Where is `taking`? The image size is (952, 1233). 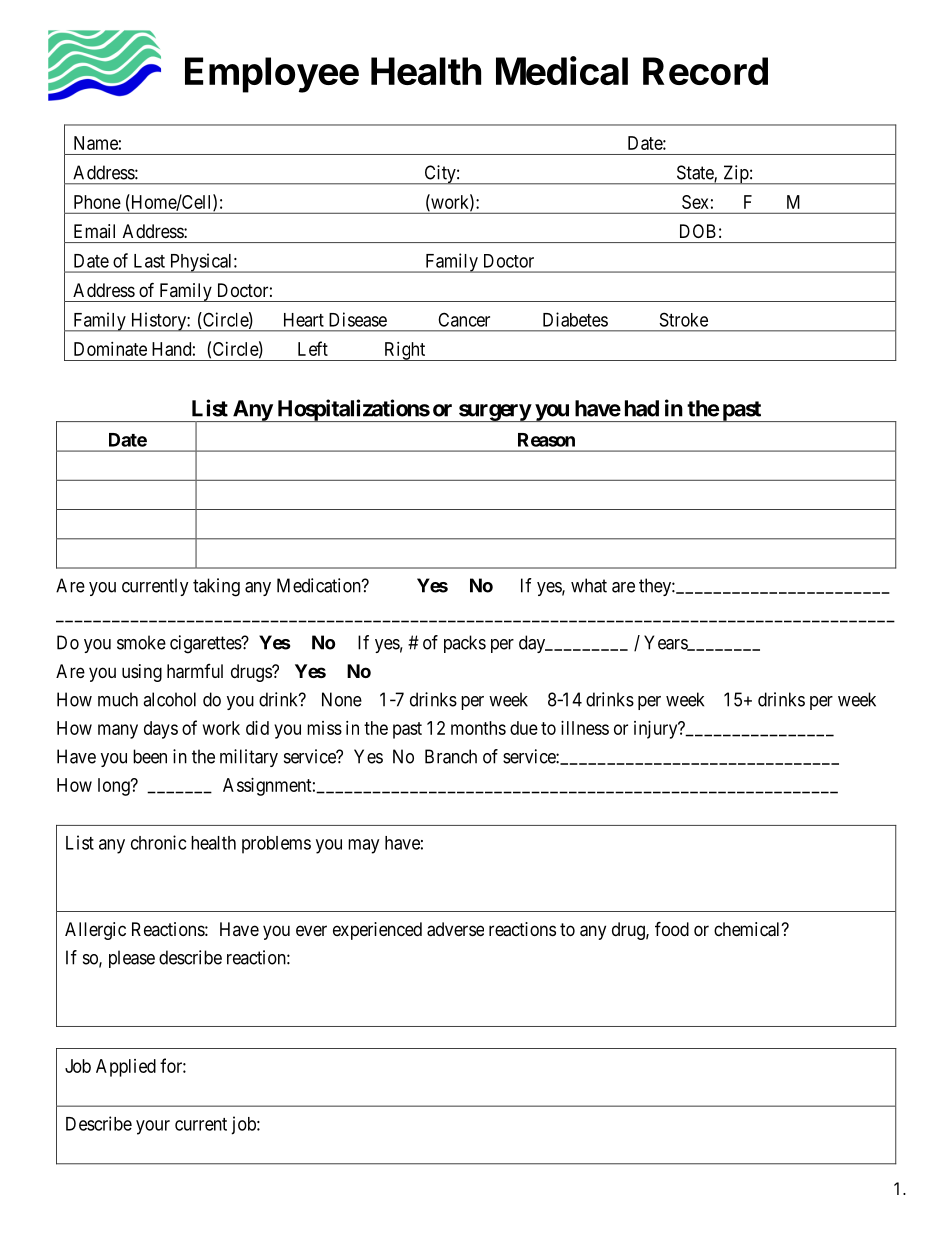
taking is located at coordinates (216, 587).
